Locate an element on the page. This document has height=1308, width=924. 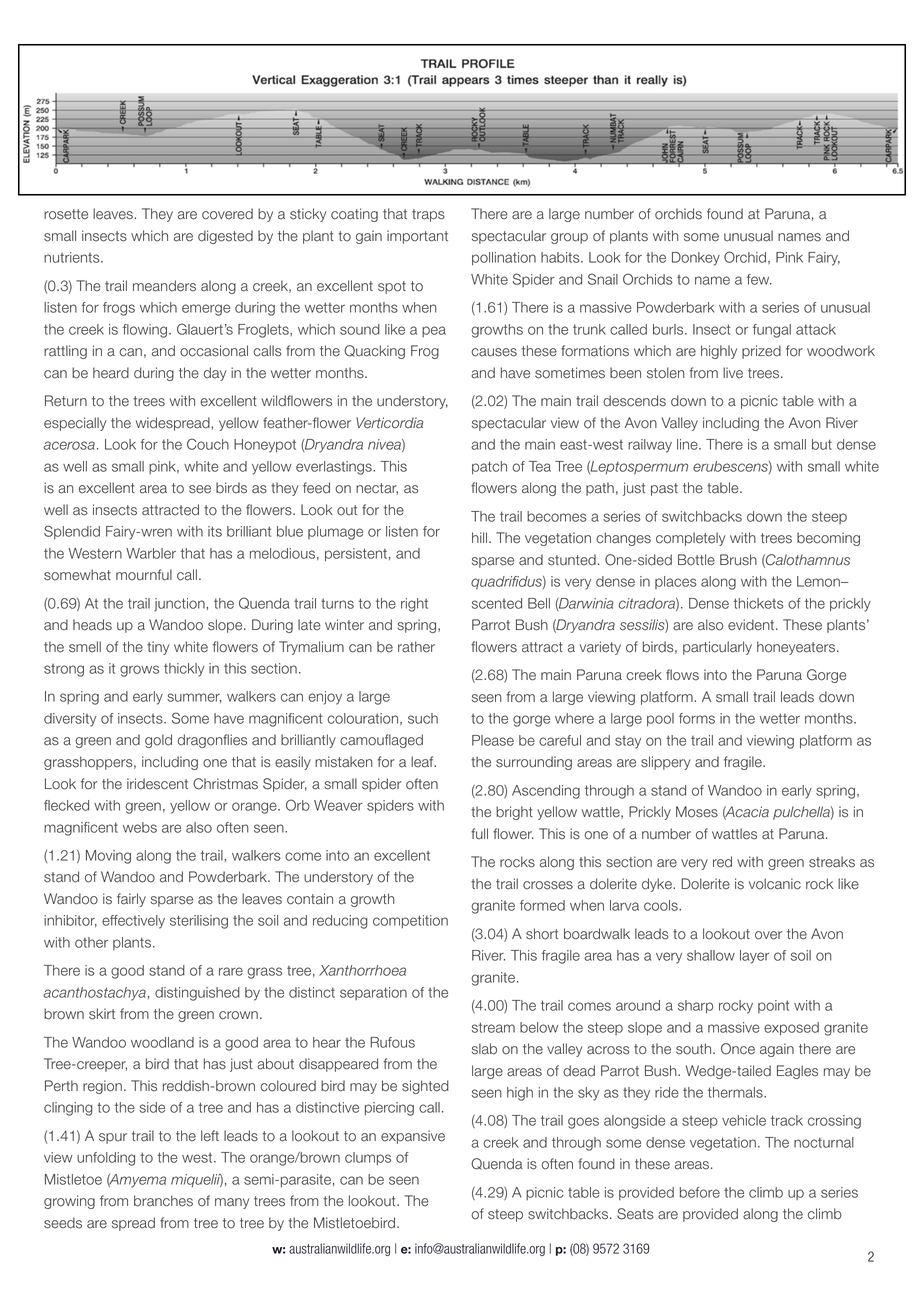
Warbler is located at coordinates (151, 553).
